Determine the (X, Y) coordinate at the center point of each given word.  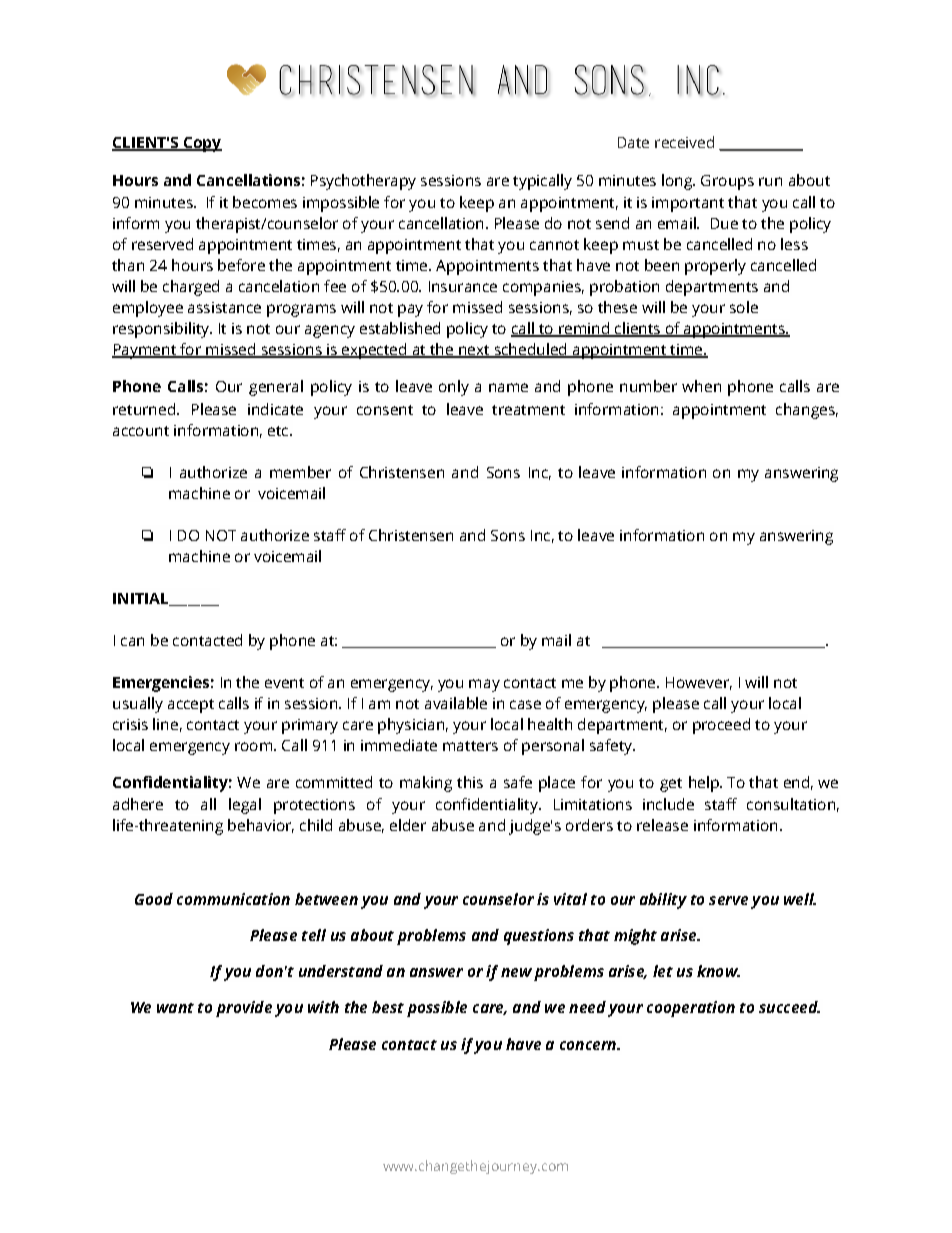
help (705, 784)
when (701, 386)
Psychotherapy (363, 182)
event (284, 683)
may (484, 685)
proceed (721, 726)
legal (245, 806)
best (388, 1007)
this (470, 782)
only (454, 388)
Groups (727, 182)
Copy (201, 144)
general (276, 388)
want (175, 1008)
